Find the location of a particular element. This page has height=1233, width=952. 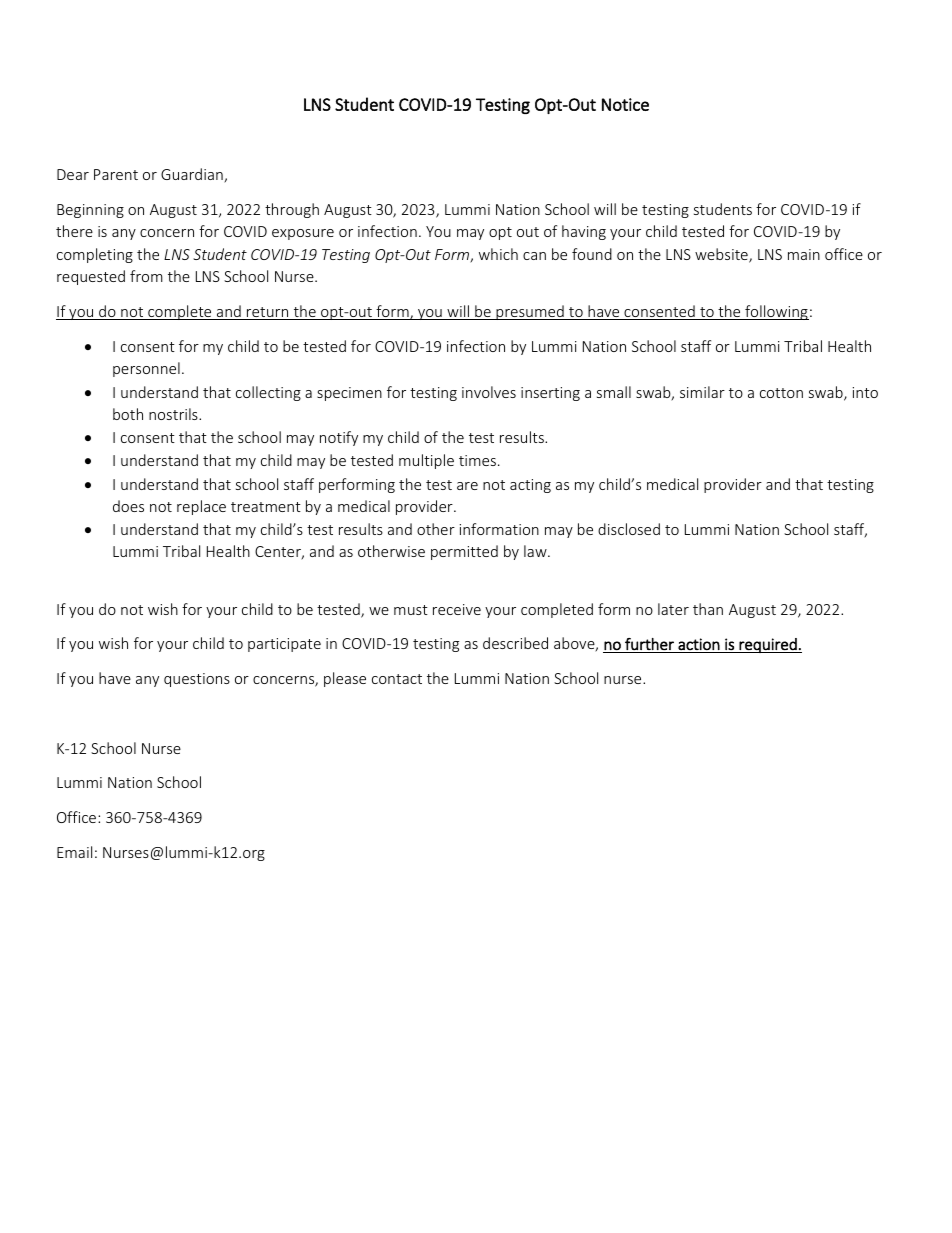

main is located at coordinates (804, 254).
